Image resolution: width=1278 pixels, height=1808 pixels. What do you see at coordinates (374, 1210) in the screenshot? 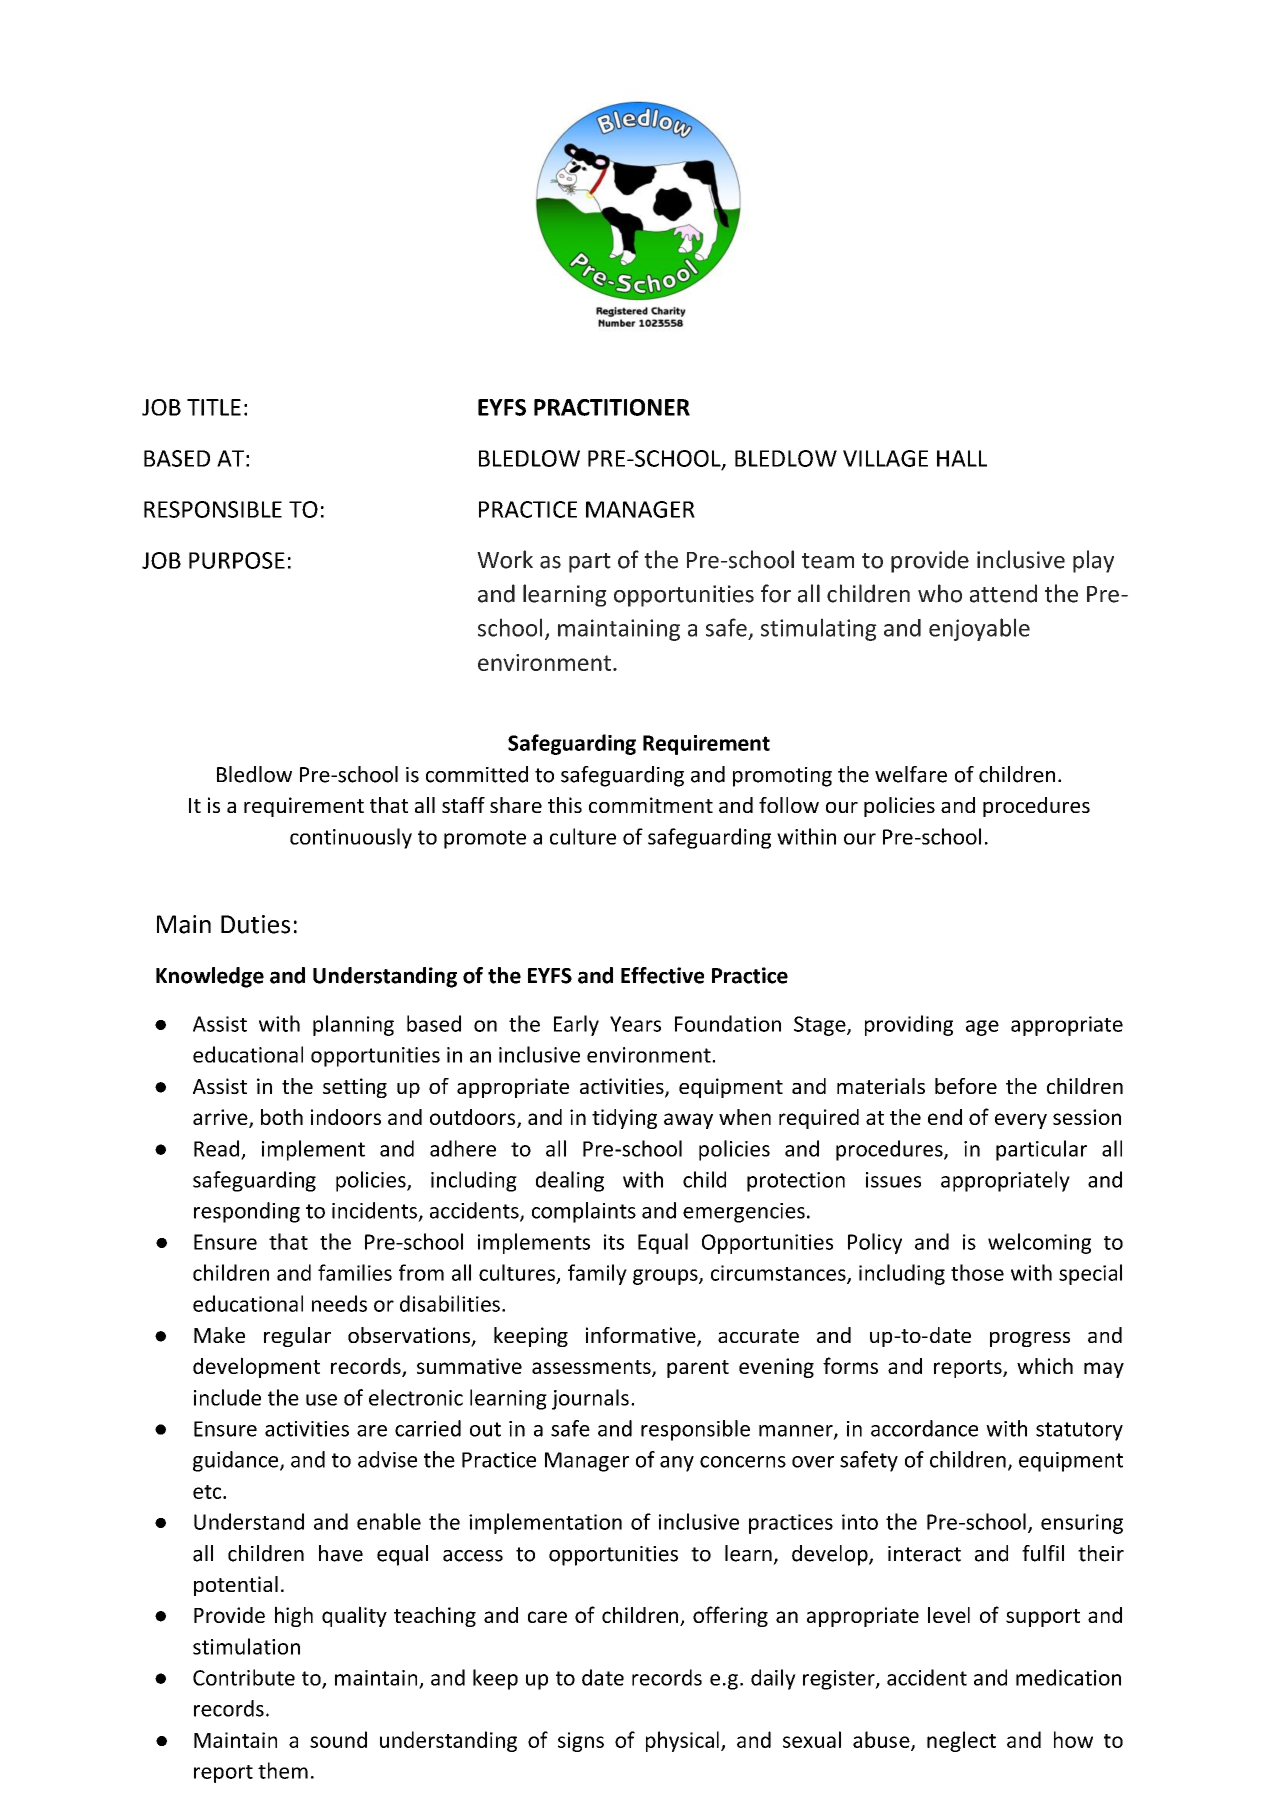
I see `incidents` at bounding box center [374, 1210].
